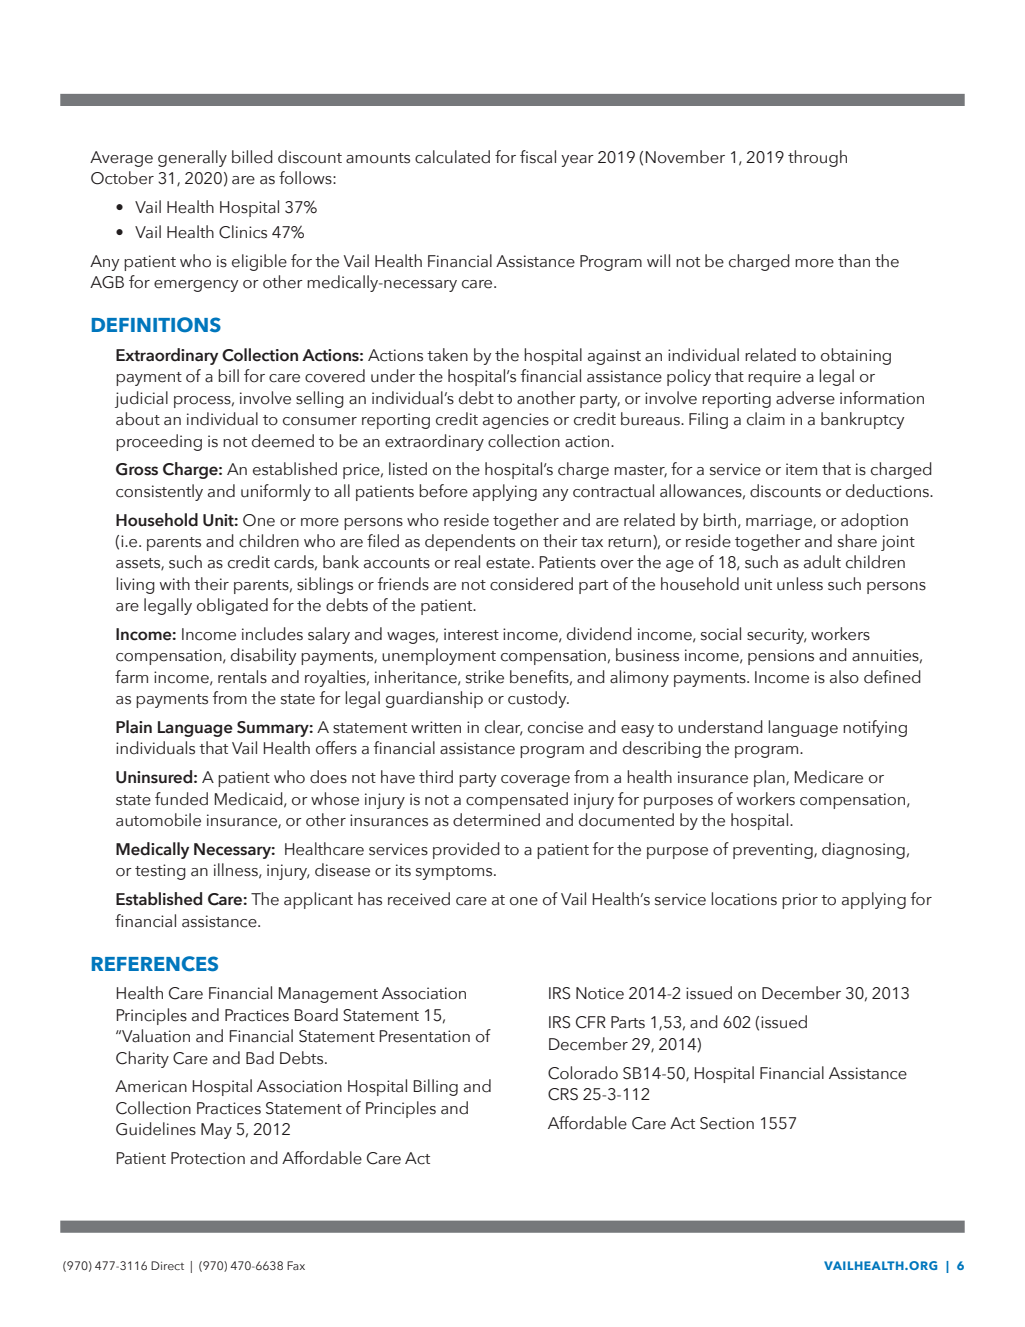  I want to click on through, so click(817, 158).
